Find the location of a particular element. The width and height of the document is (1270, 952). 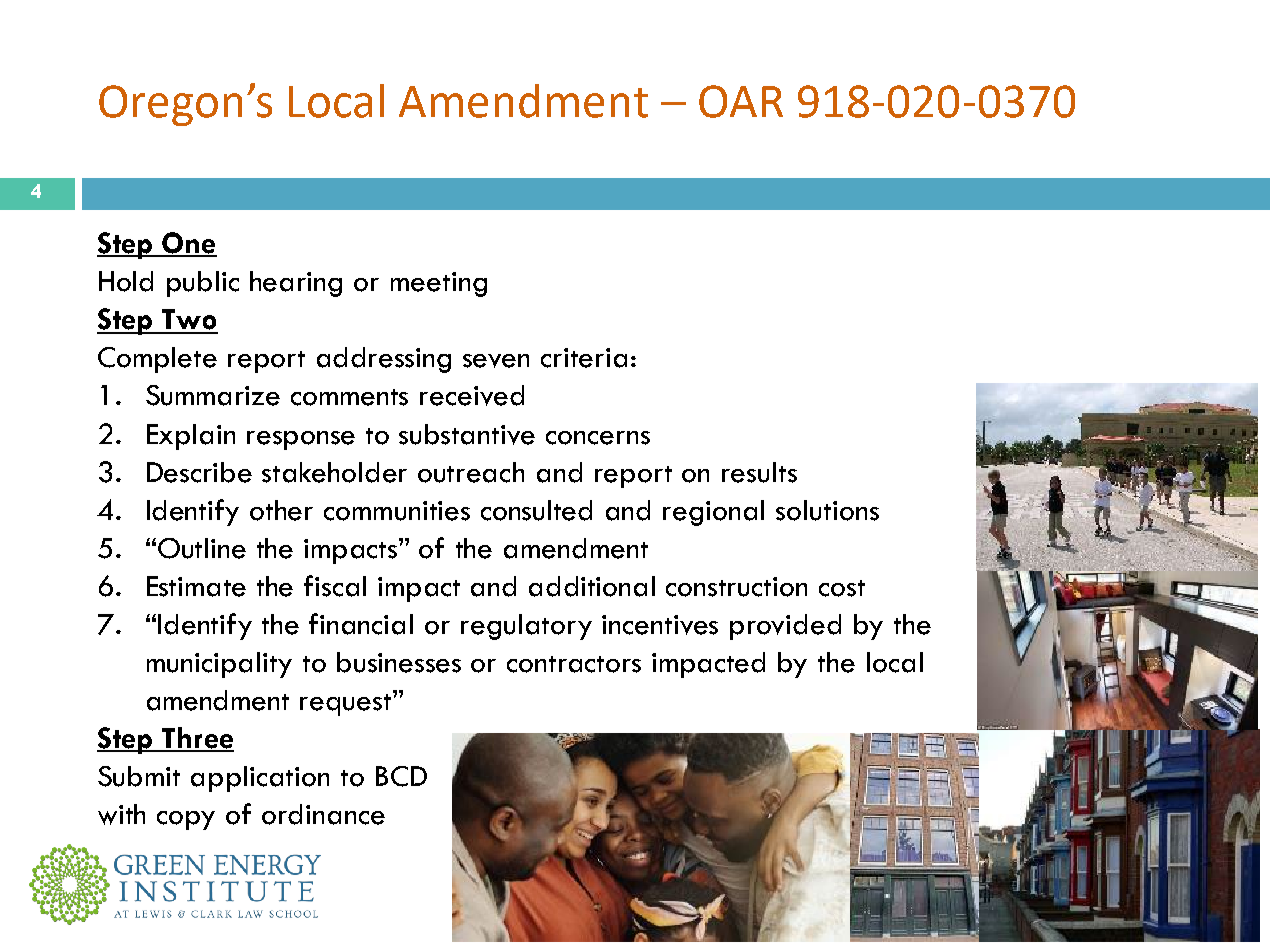

OAR is located at coordinates (741, 101).
